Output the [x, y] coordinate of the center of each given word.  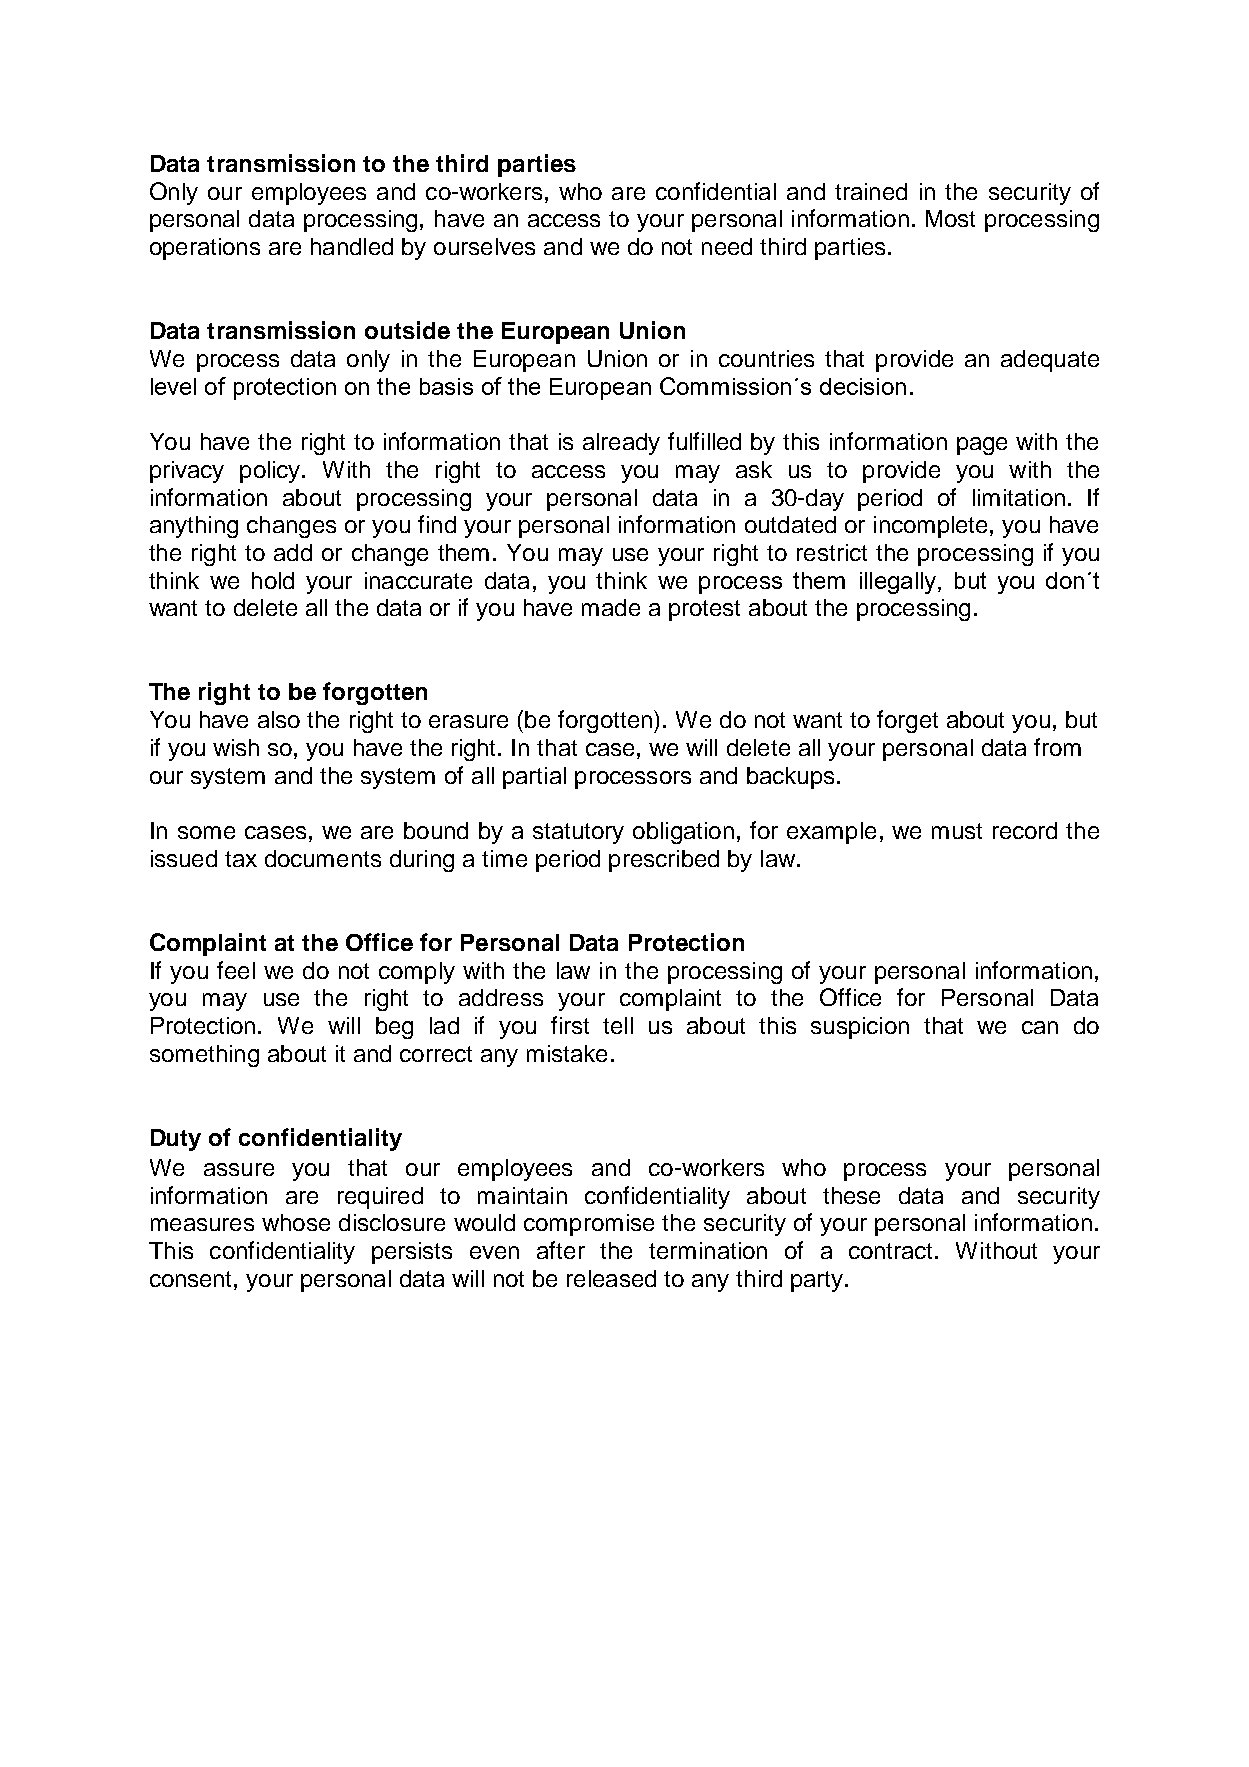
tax [241, 859]
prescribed [664, 861]
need [727, 246]
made [611, 607]
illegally [899, 583]
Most [950, 218]
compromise [589, 1225]
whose [296, 1222]
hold [273, 580]
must [957, 831]
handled [352, 246]
